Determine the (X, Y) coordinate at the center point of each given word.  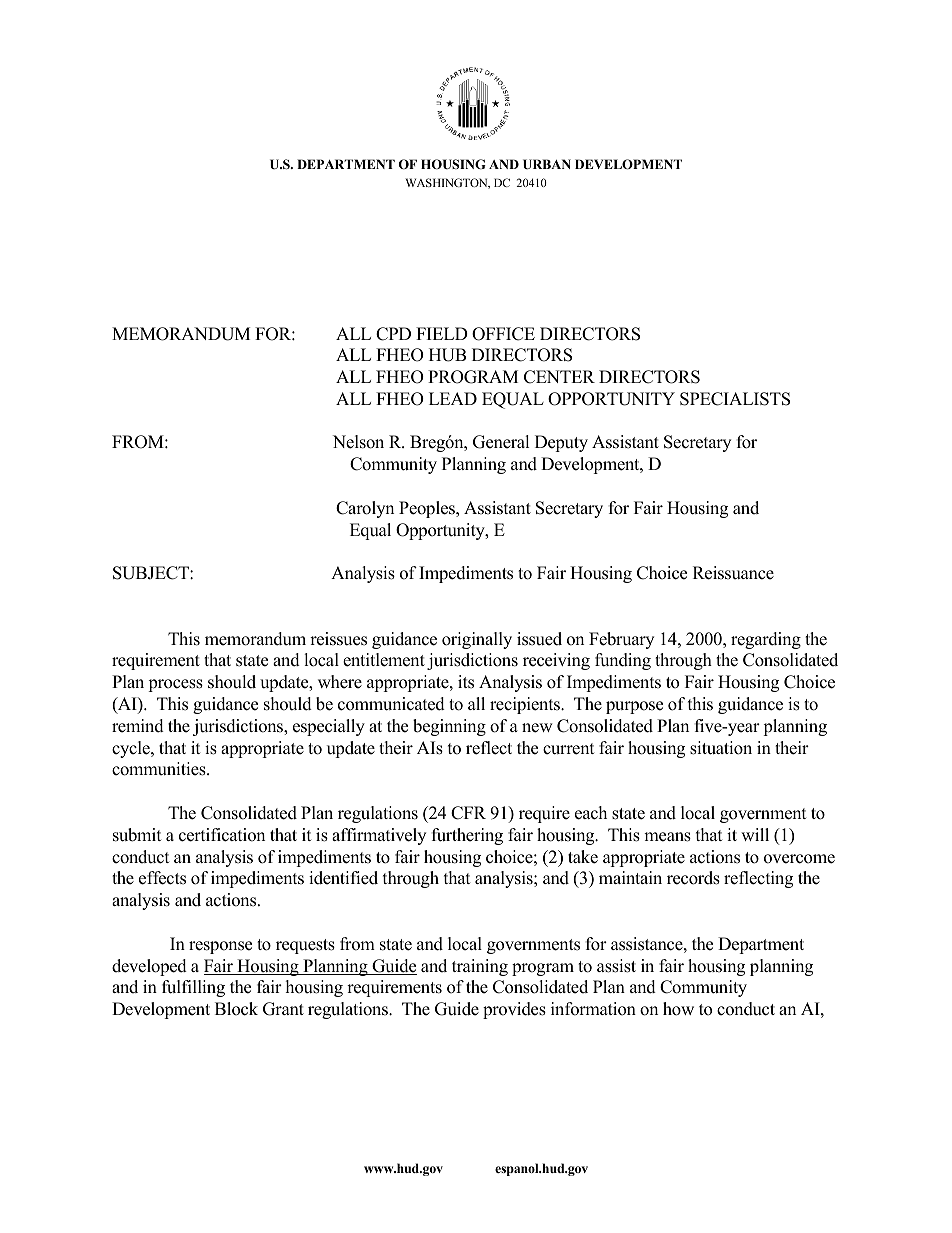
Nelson (358, 442)
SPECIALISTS (735, 399)
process (175, 685)
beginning (449, 727)
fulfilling (193, 988)
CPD (393, 334)
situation (721, 748)
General (501, 442)
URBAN (547, 164)
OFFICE (503, 334)
